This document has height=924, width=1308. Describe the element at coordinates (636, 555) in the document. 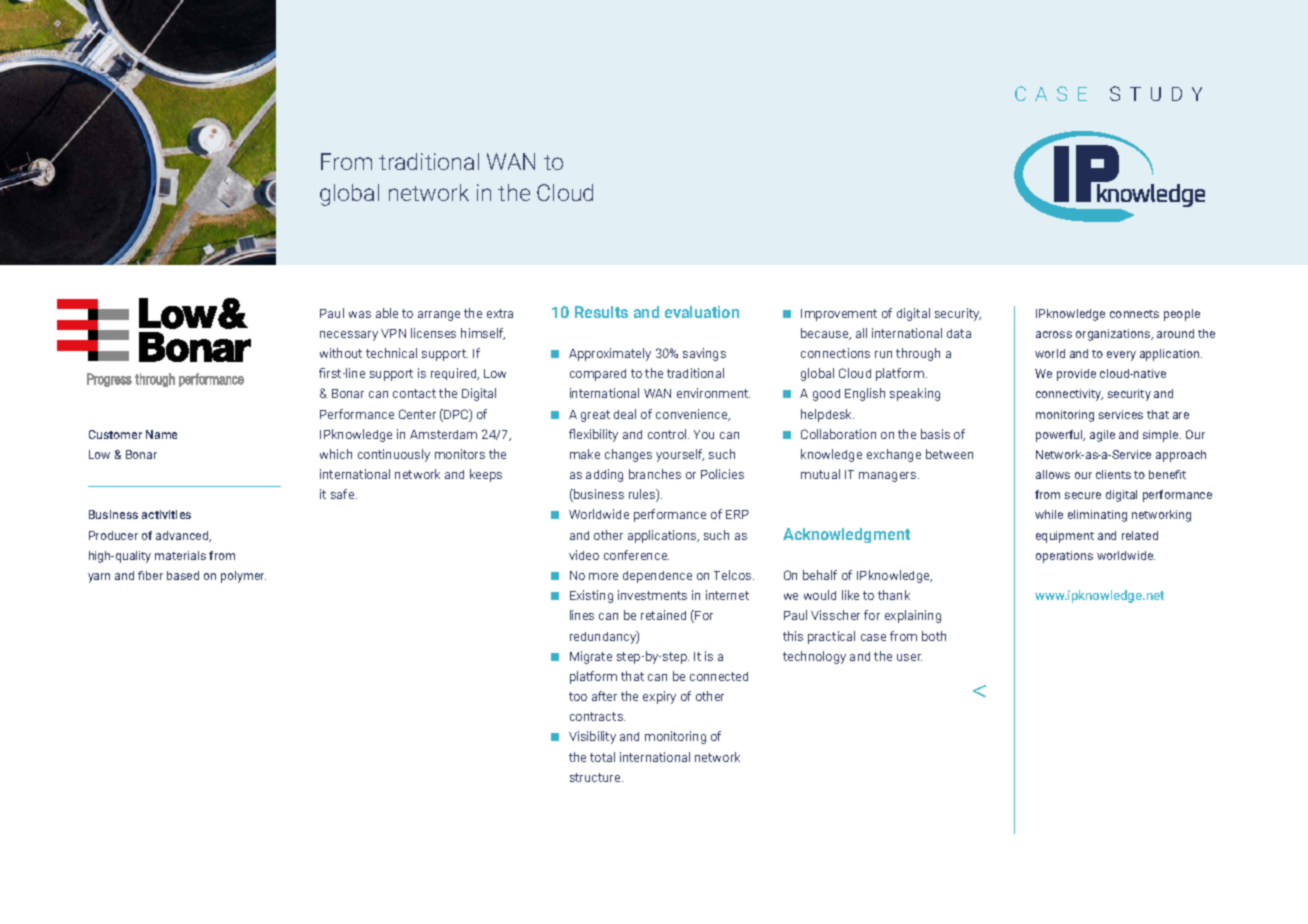

I see `conference` at that location.
